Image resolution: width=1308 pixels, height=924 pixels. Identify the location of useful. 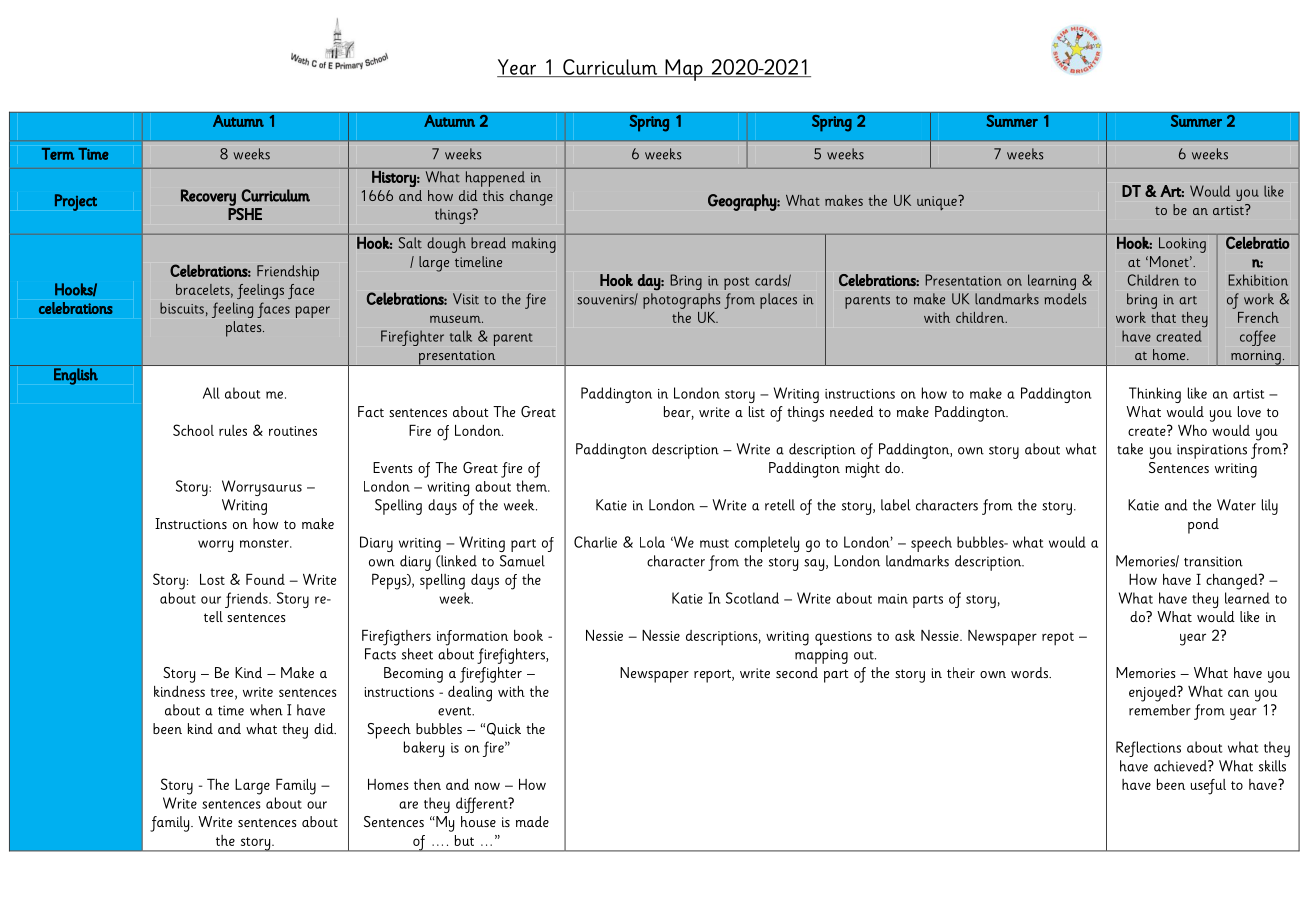
(1208, 787).
